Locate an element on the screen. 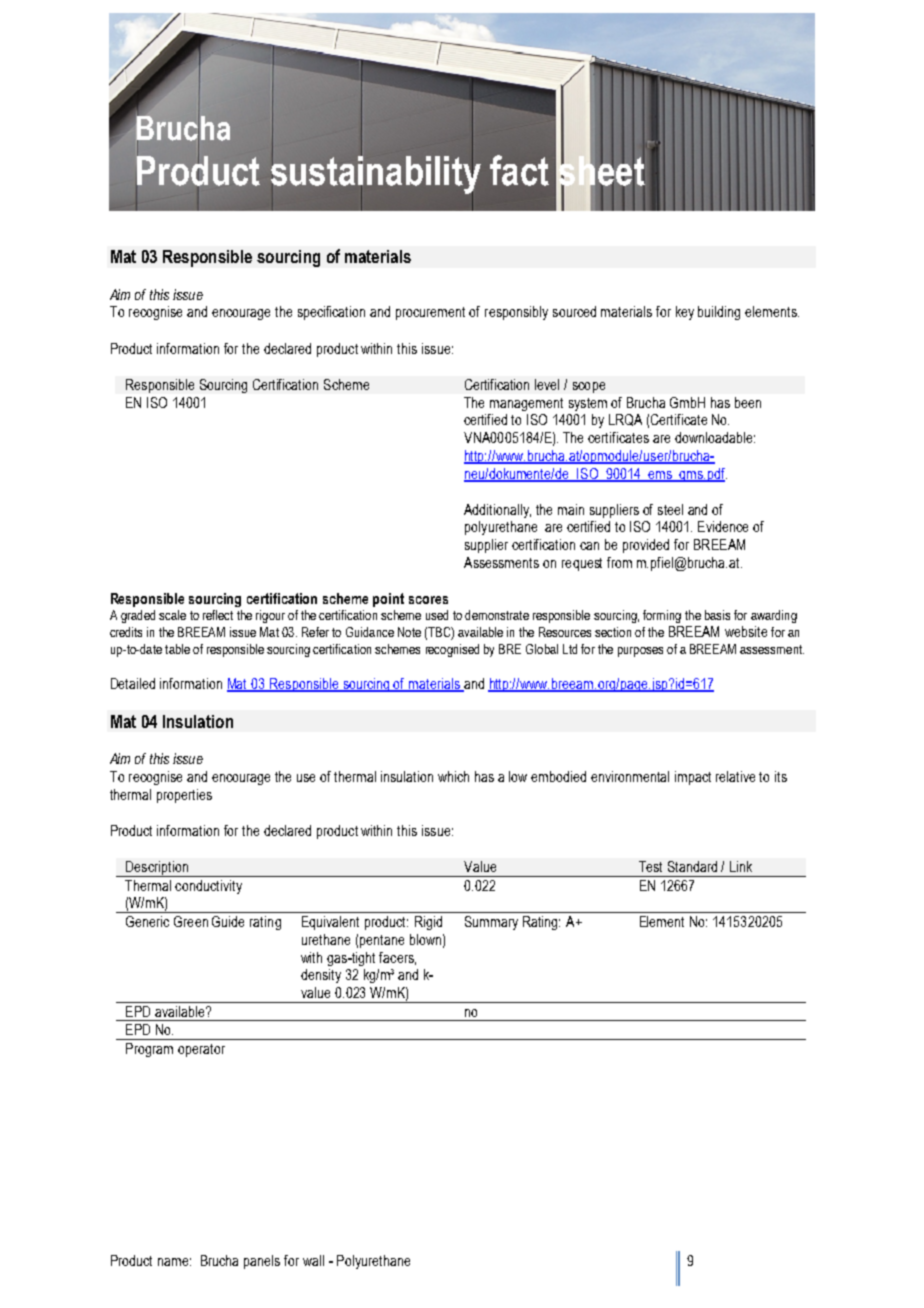  Summary is located at coordinates (491, 923).
